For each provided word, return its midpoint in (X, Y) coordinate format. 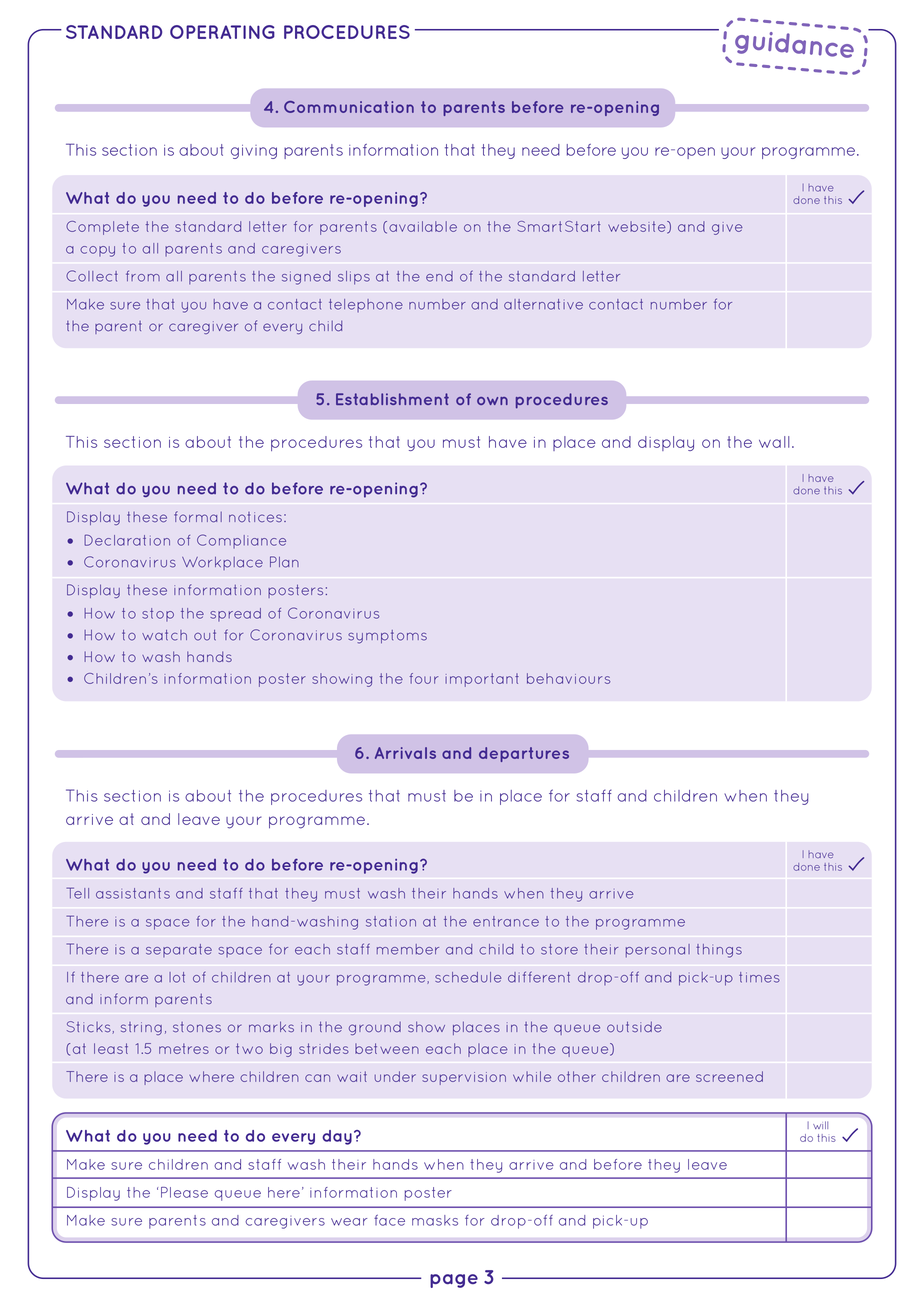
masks (435, 1220)
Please (184, 1192)
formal (198, 517)
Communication (349, 107)
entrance (506, 921)
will (820, 1125)
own (492, 401)
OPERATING (222, 32)
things (719, 951)
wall (774, 442)
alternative (543, 304)
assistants (133, 893)
